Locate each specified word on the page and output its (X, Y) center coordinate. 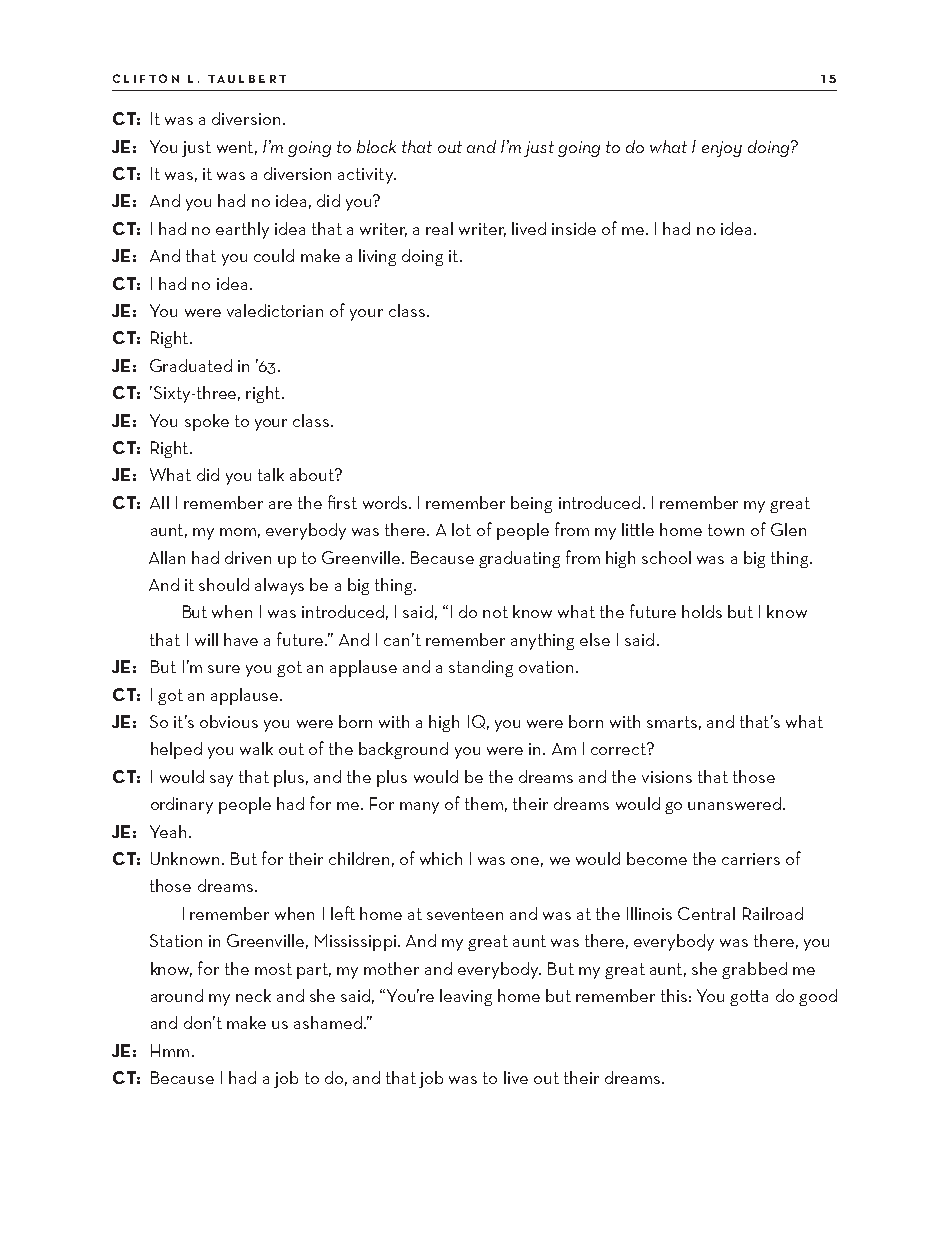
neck (253, 995)
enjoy (722, 149)
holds (702, 611)
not (495, 612)
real (439, 228)
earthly (242, 230)
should (224, 584)
